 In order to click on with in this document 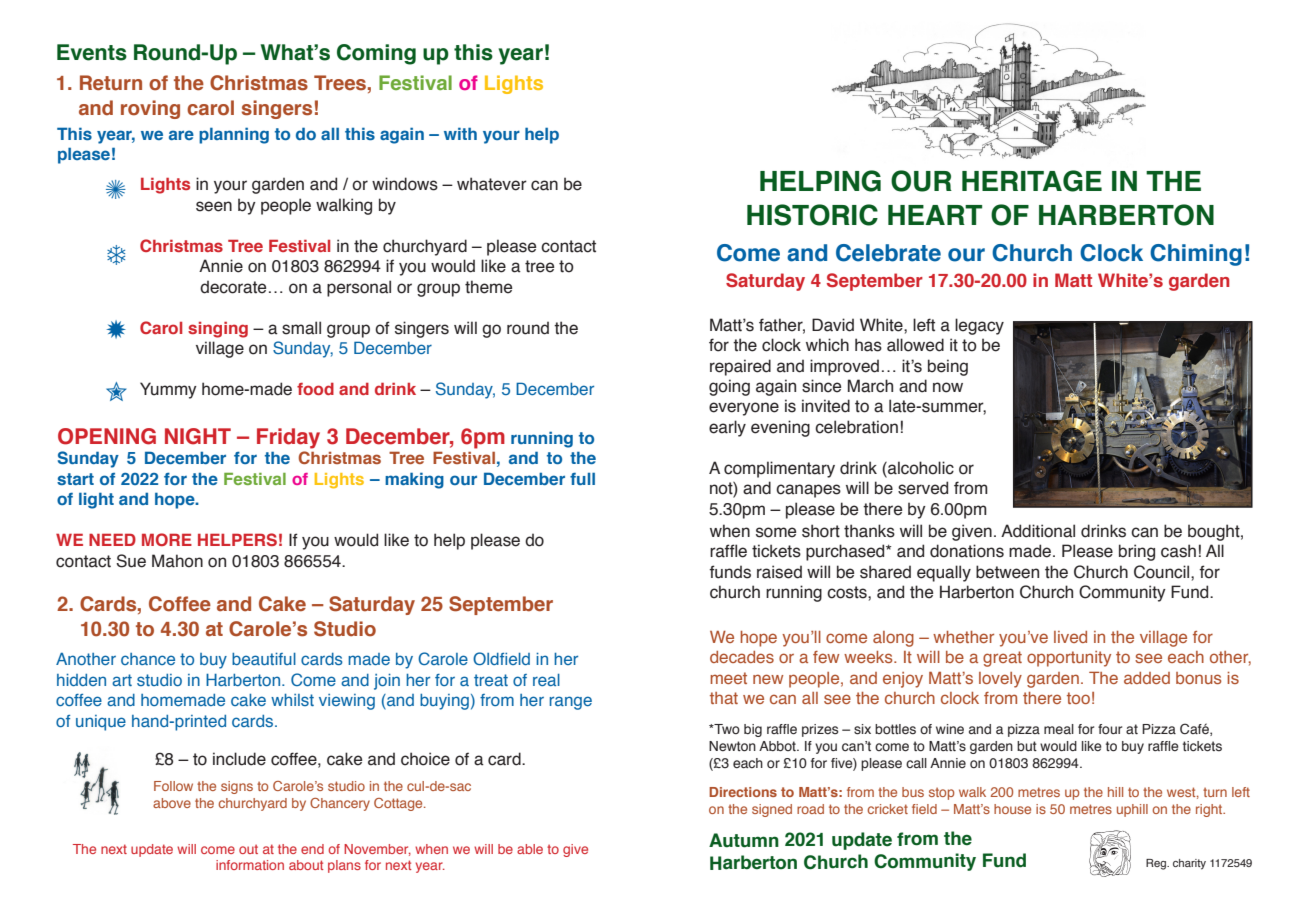, I will do `click(460, 133)`.
